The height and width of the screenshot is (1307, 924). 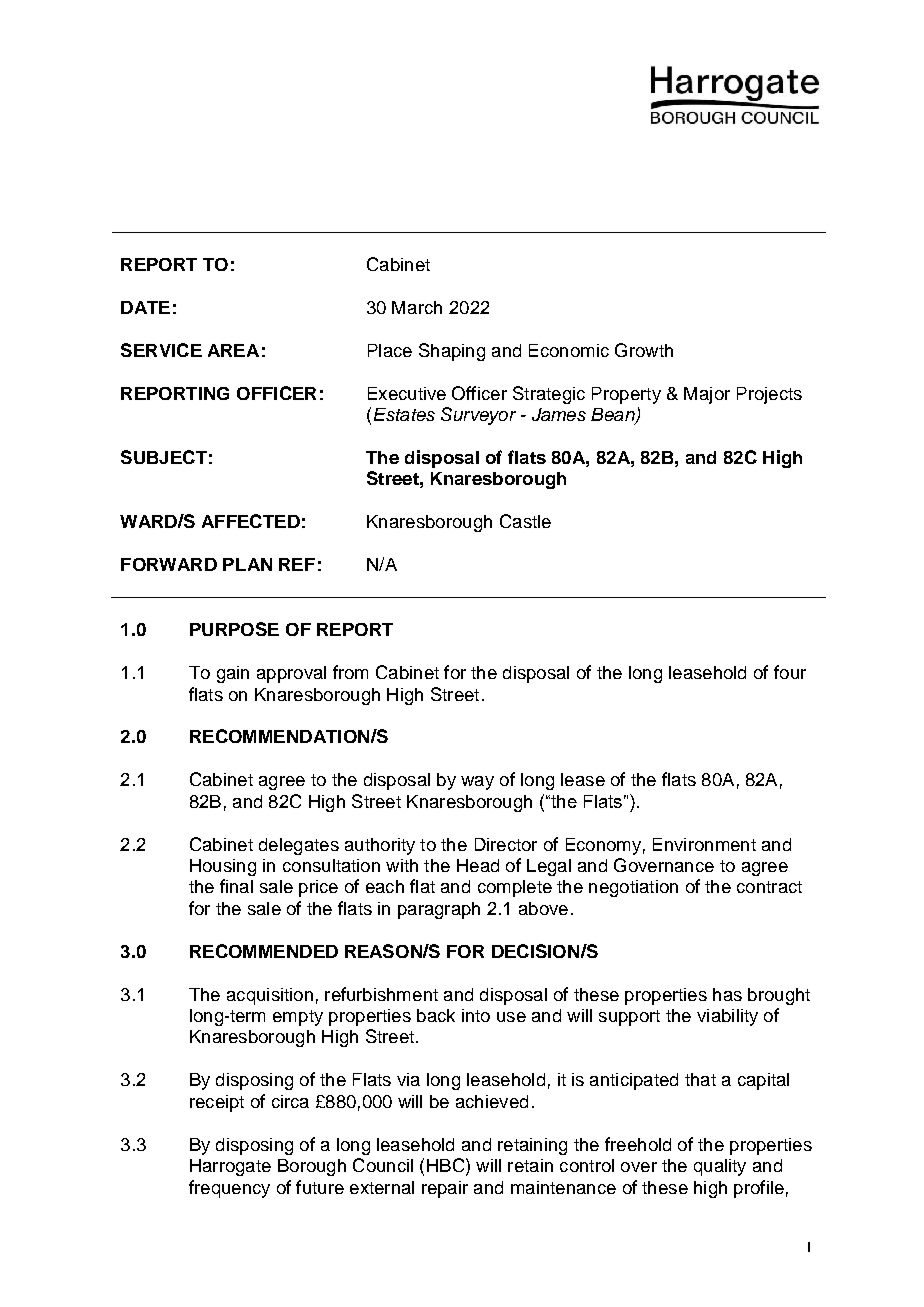 I want to click on Shaping, so click(x=452, y=352).
